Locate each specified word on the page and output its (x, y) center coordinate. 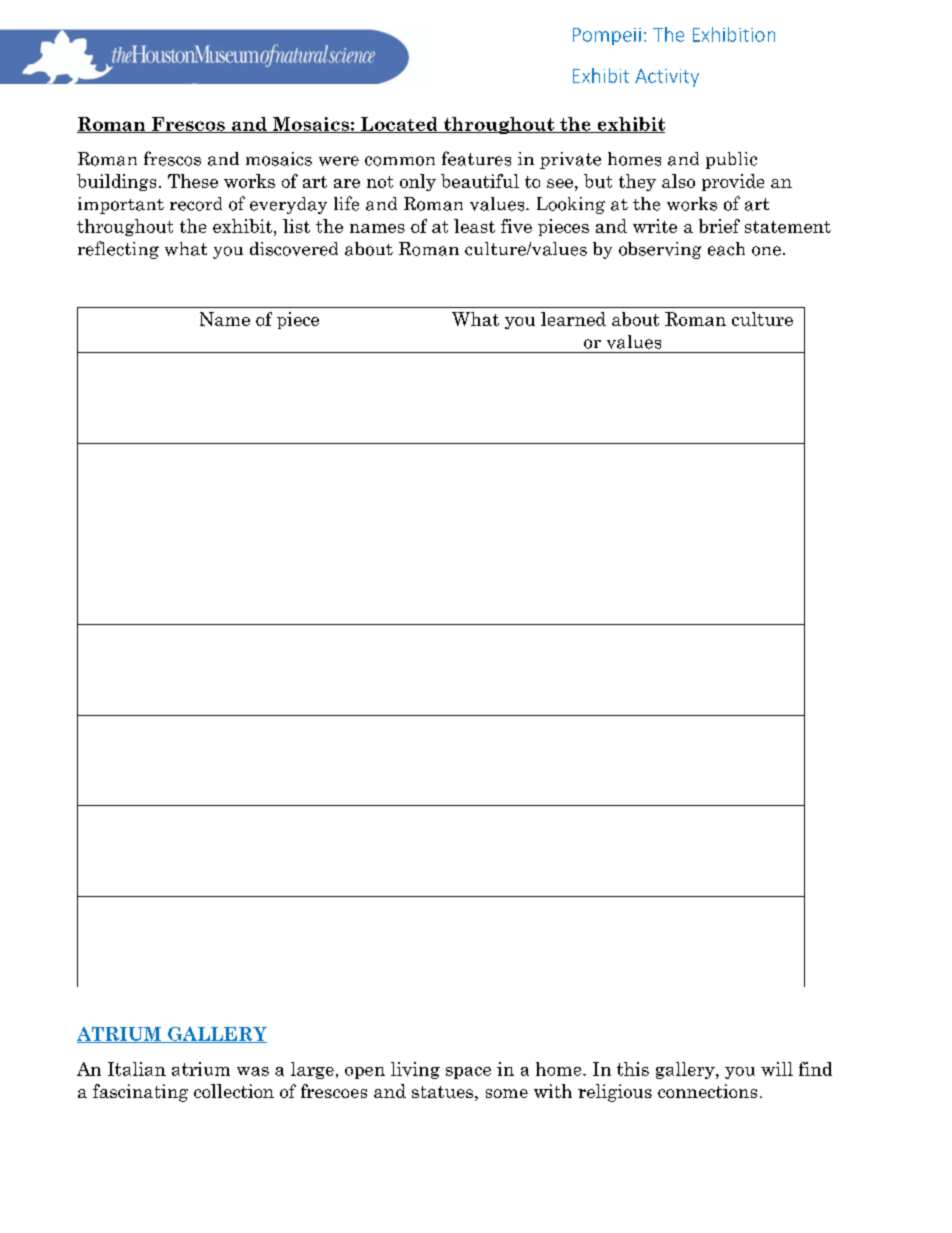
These (193, 181)
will (777, 1069)
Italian (137, 1069)
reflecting (118, 250)
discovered (294, 249)
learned (573, 319)
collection (234, 1091)
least (474, 226)
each (726, 249)
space (468, 1073)
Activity (667, 78)
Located (399, 125)
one (766, 251)
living (415, 1070)
